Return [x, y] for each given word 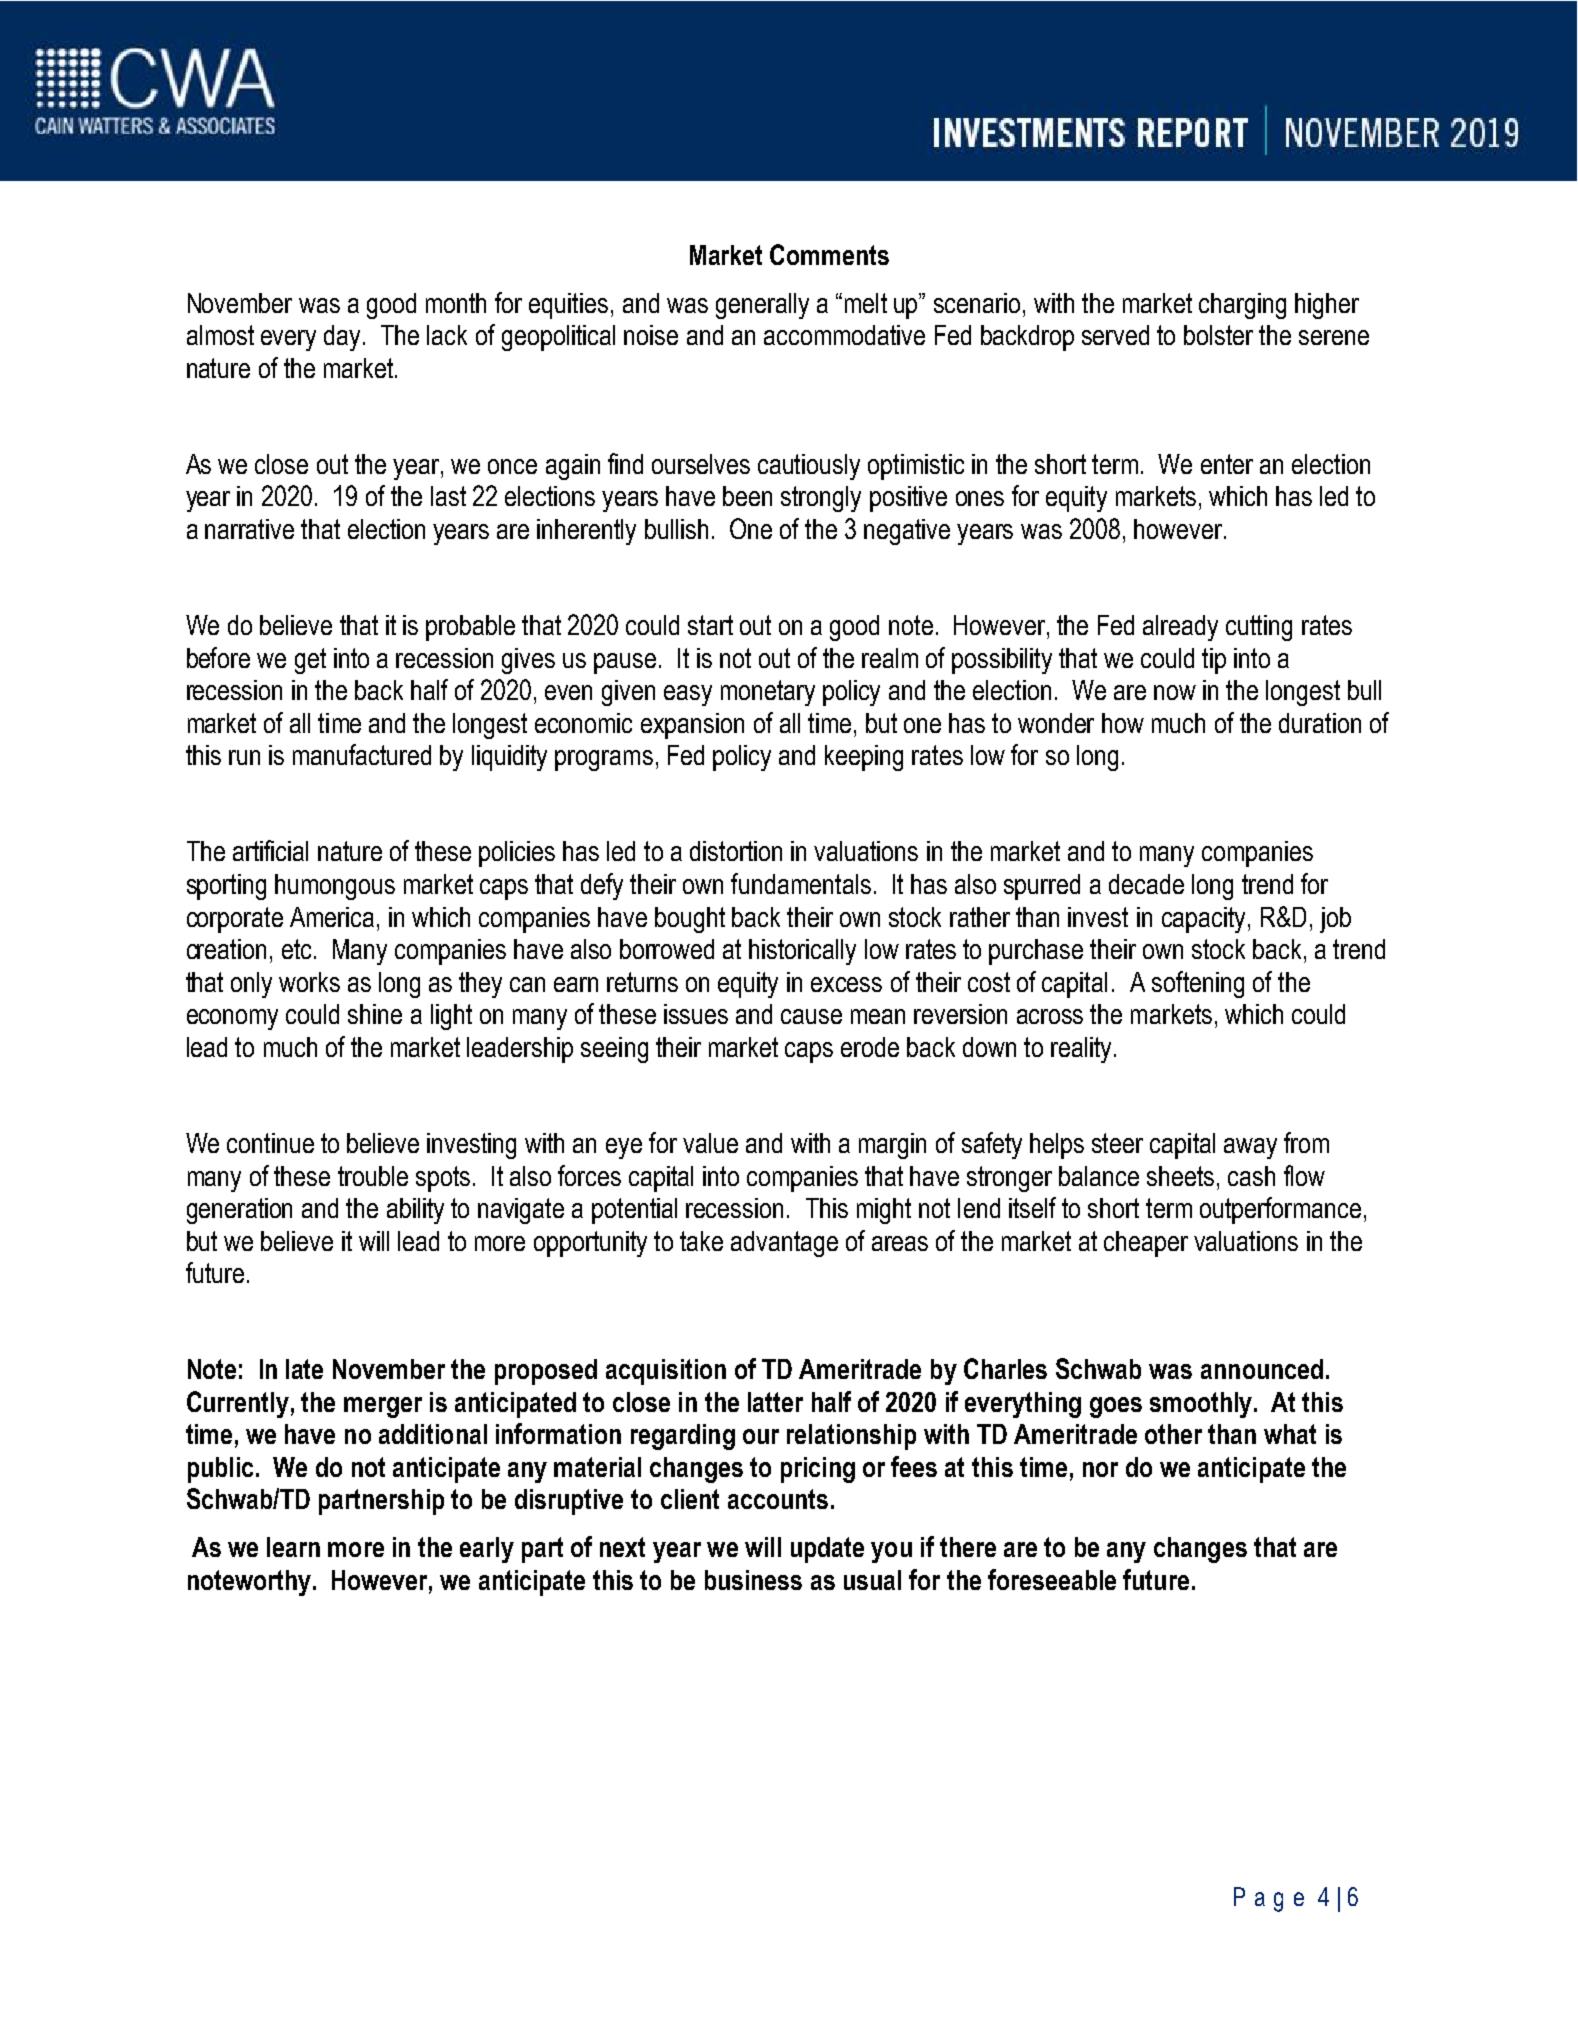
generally [762, 306]
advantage [784, 1244]
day [344, 338]
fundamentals [801, 883]
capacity [1203, 920]
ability [415, 1211]
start [710, 625]
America [332, 917]
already [1180, 628]
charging [1242, 306]
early [487, 1550]
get [310, 661]
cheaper [1146, 1244]
